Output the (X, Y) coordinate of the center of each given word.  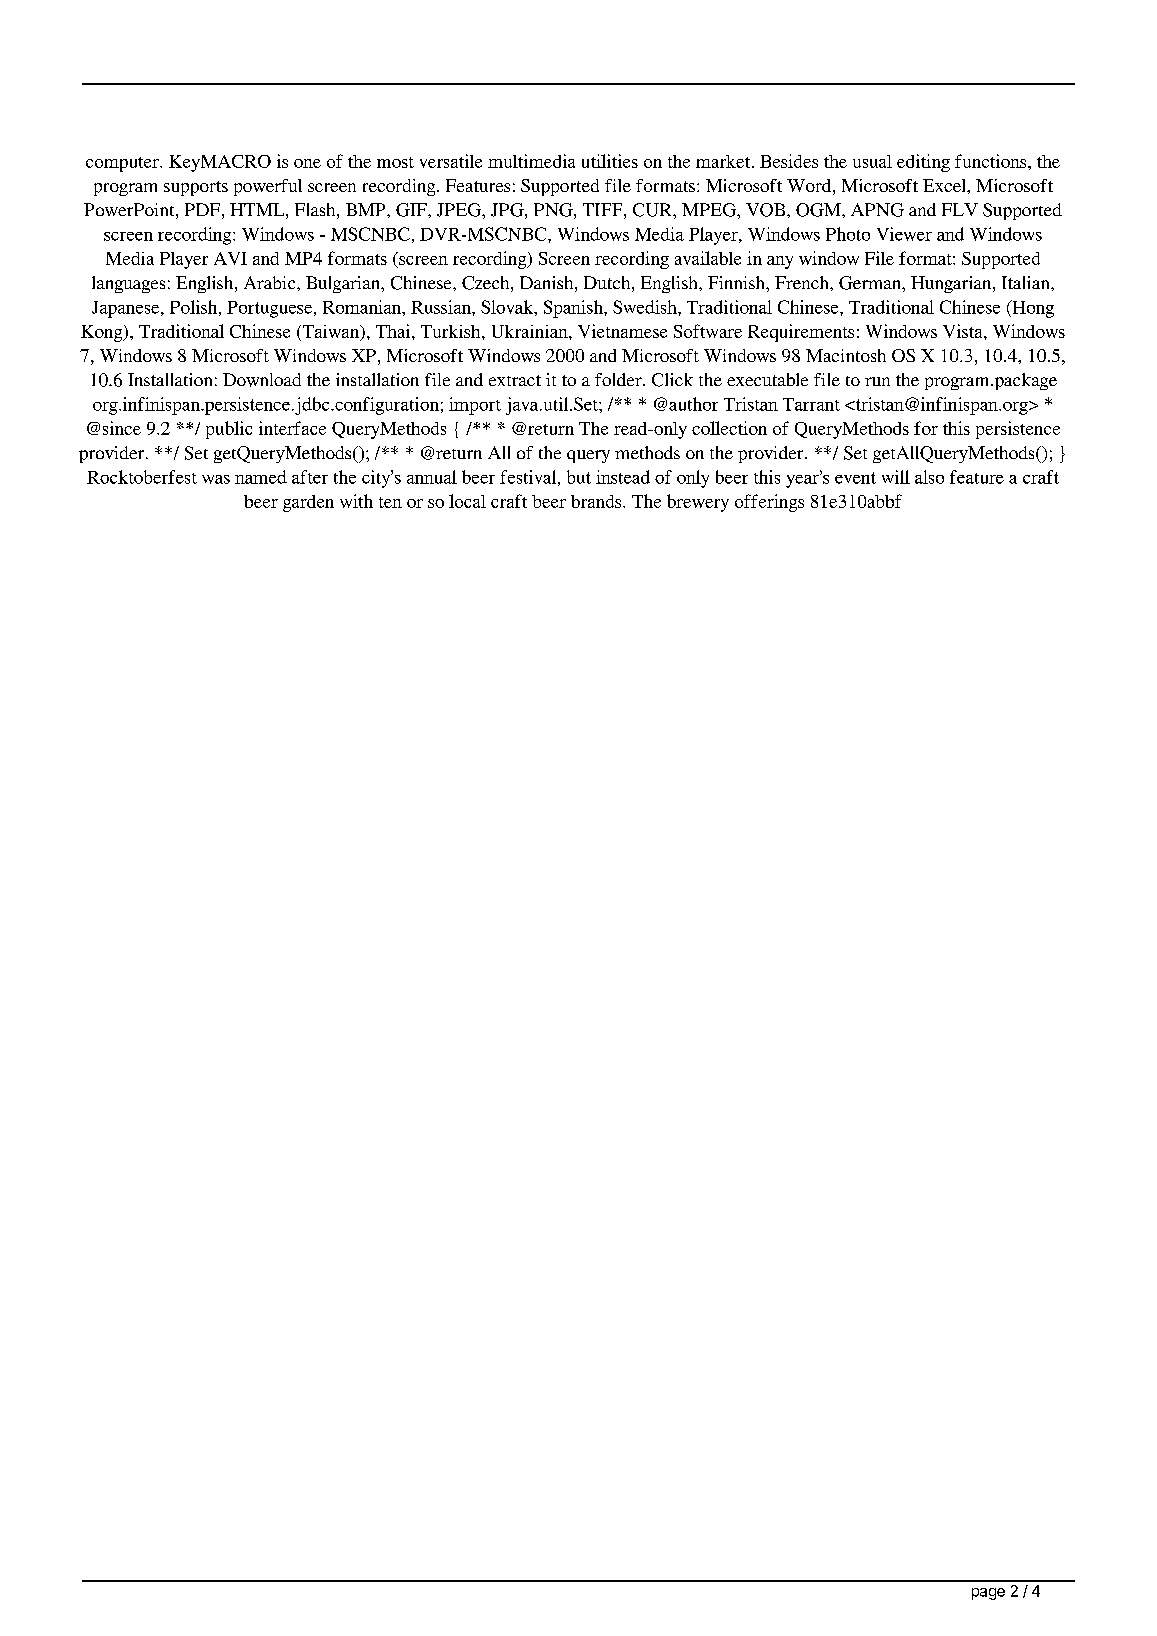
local (467, 501)
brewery (698, 503)
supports (196, 188)
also (929, 477)
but (579, 477)
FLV (960, 209)
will (896, 477)
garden (308, 503)
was (216, 479)
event (855, 478)
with (356, 501)
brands (597, 501)
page (988, 1594)
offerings (769, 503)
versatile (451, 161)
